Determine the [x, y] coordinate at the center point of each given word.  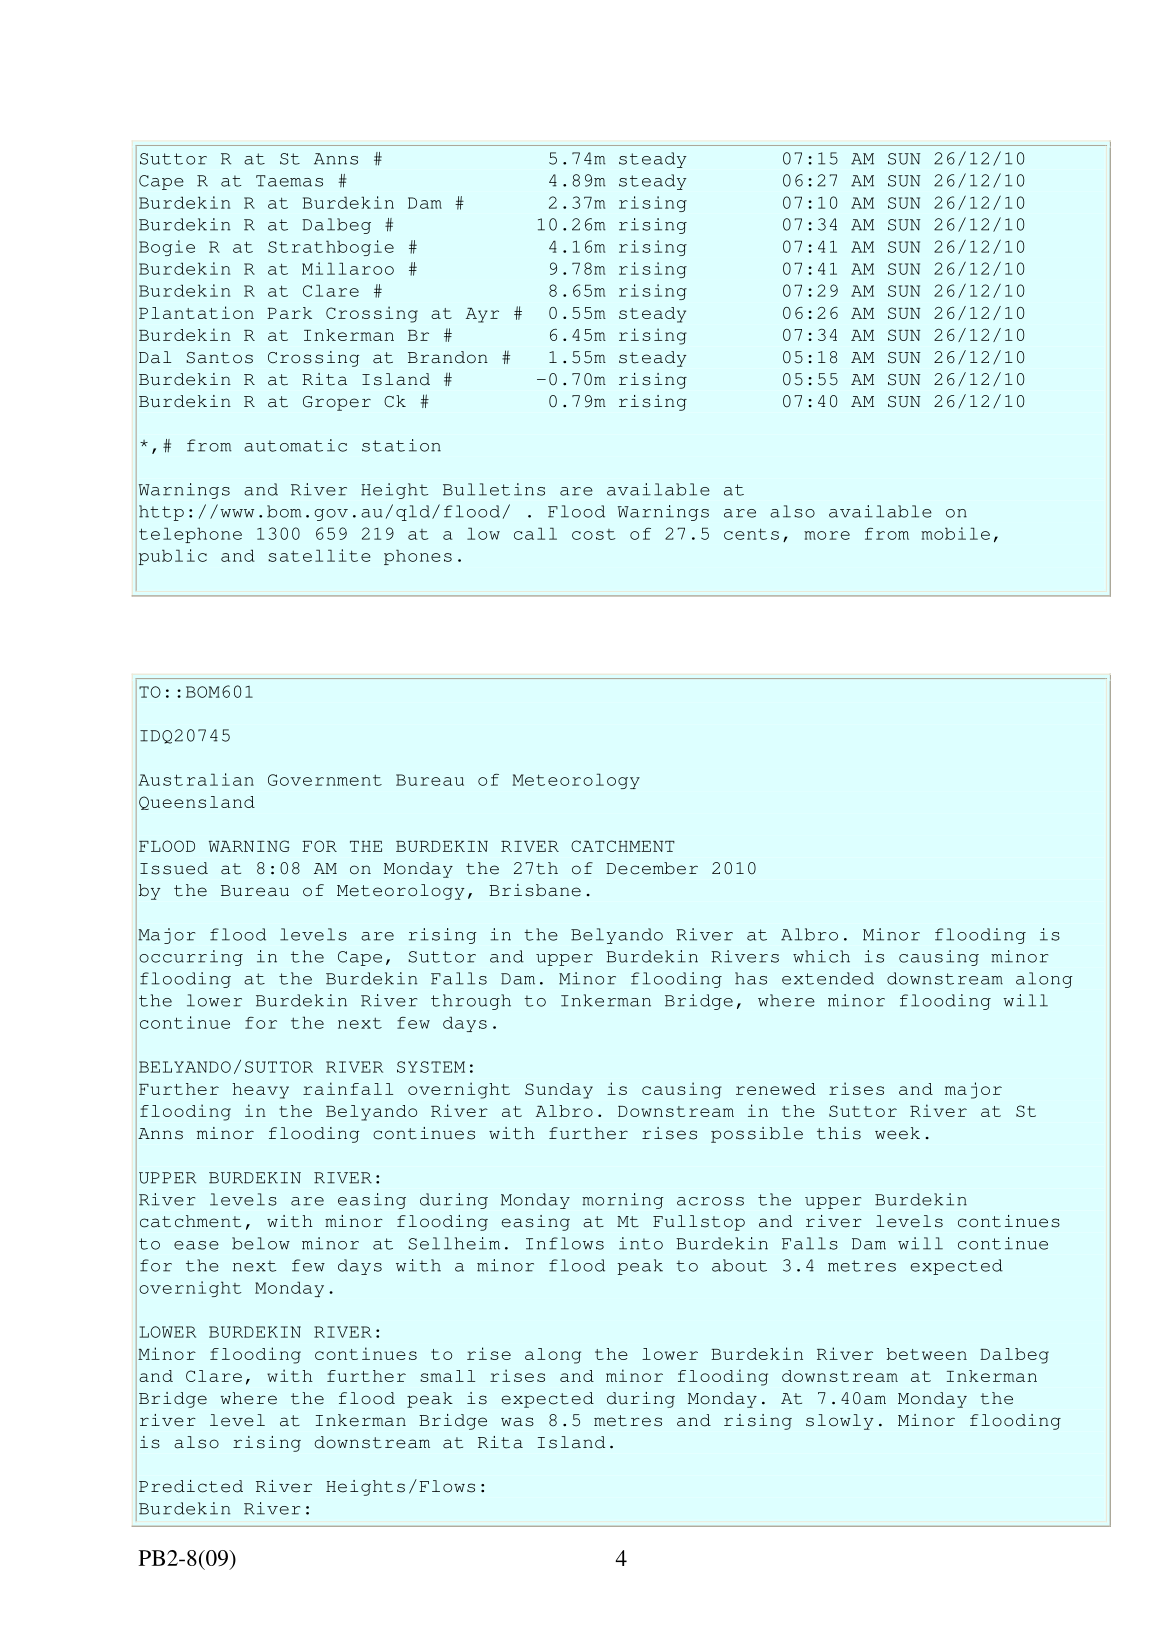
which [821, 956]
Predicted [191, 1486]
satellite [319, 555]
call [535, 533]
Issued [174, 868]
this [839, 1133]
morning [623, 1201]
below [261, 1243]
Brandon [448, 357]
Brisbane [535, 890]
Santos [219, 358]
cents [751, 534]
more [827, 535]
